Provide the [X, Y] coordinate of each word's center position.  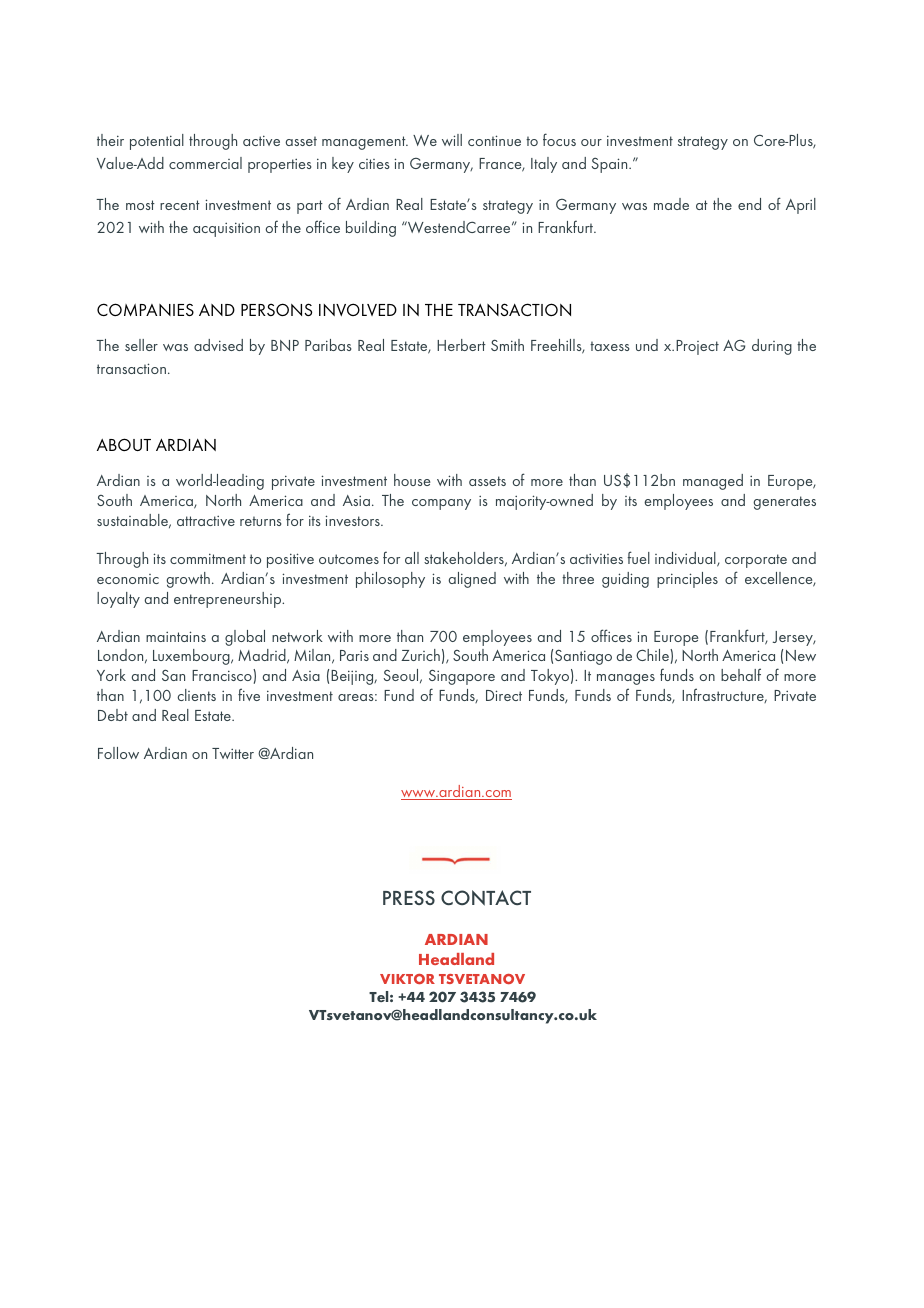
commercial [205, 163]
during [772, 347]
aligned [472, 580]
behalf [741, 674]
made [671, 204]
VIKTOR [407, 979]
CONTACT [486, 898]
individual [686, 559]
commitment [208, 558]
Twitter [233, 753]
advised [218, 345]
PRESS [409, 897]
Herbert [461, 345]
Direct [504, 695]
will [452, 140]
